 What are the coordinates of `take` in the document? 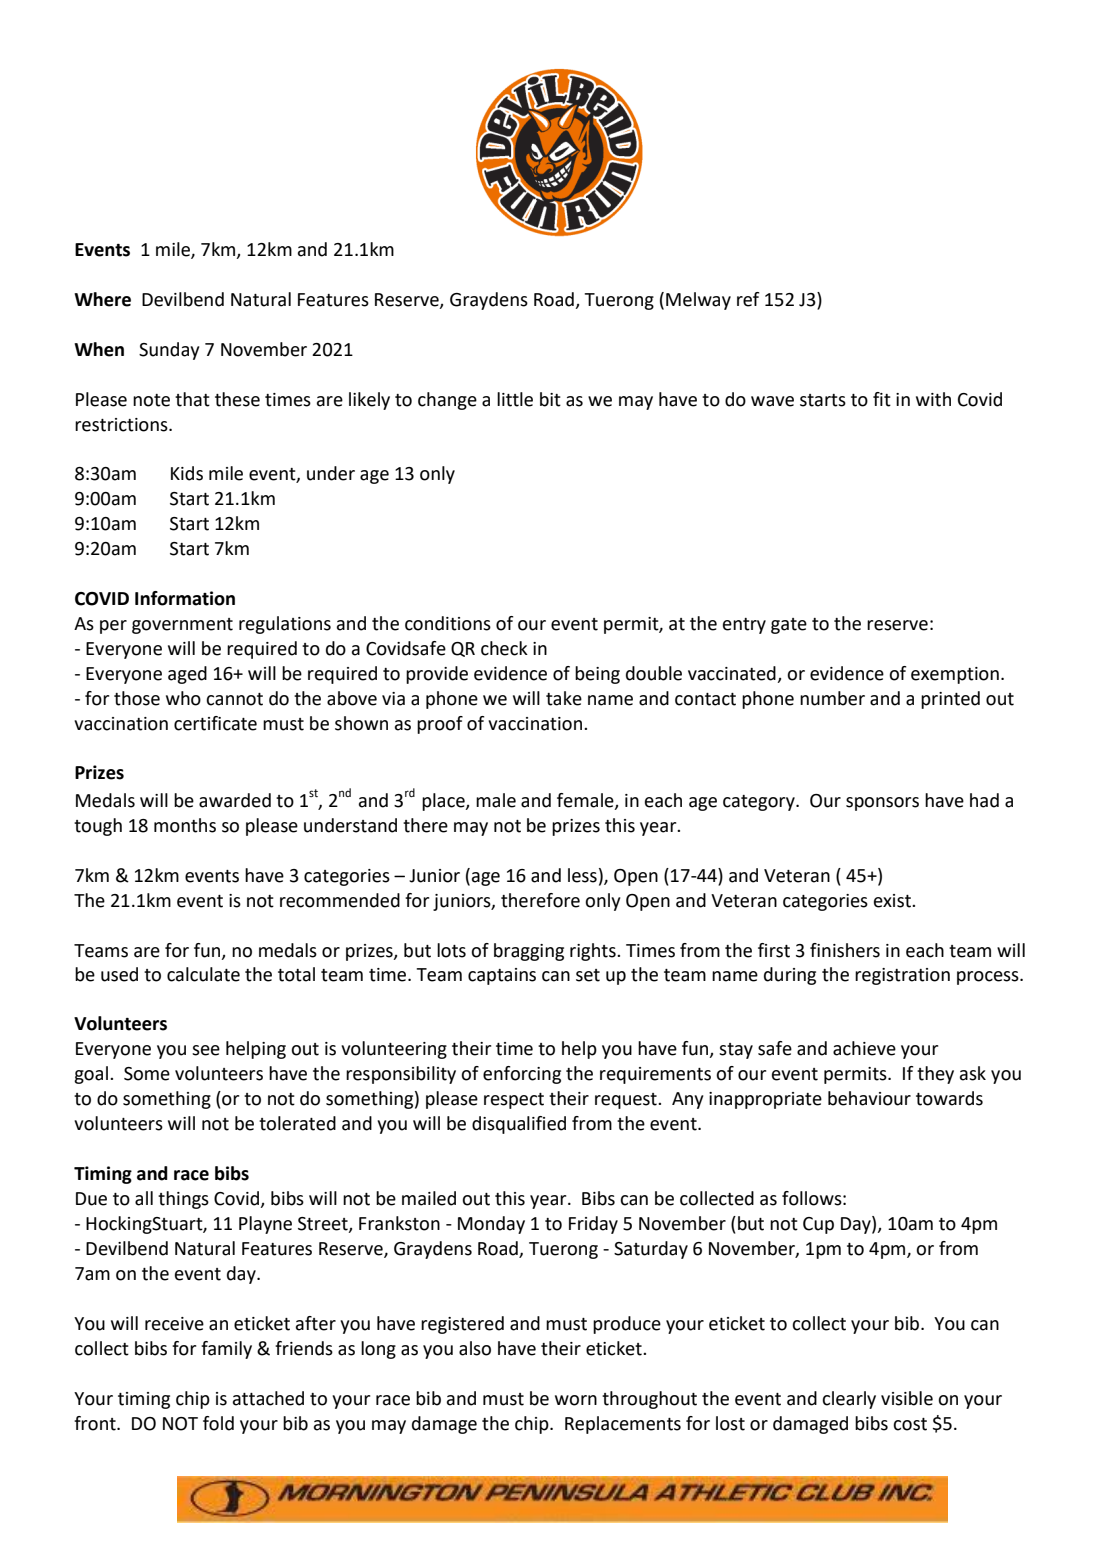 It's located at (564, 698).
